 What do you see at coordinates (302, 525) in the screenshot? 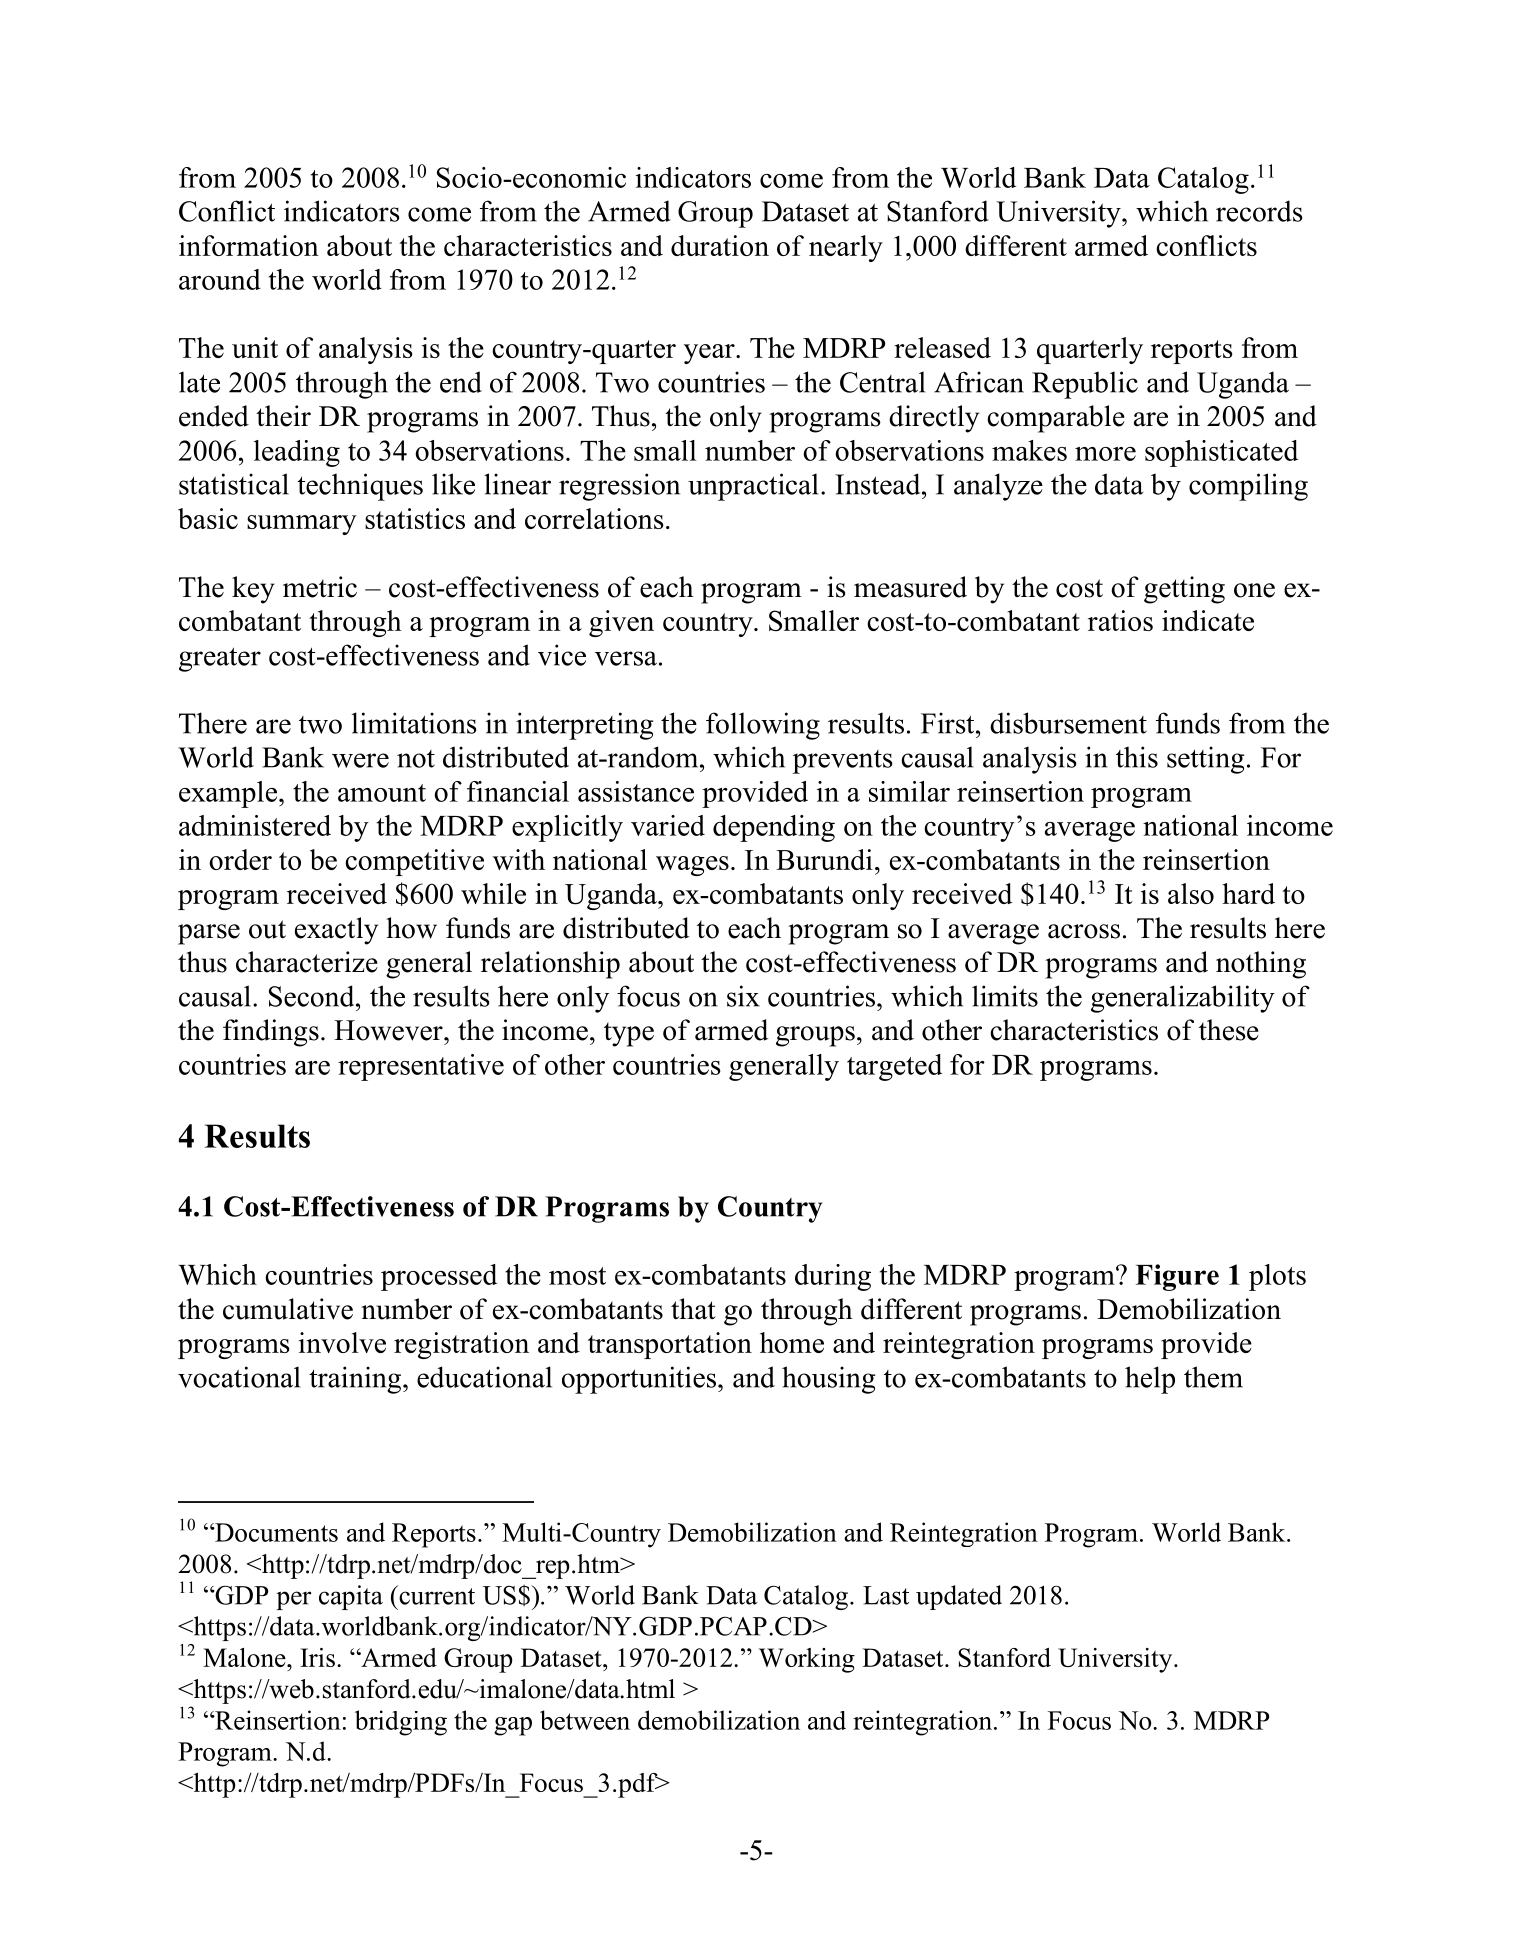
I see `summary` at bounding box center [302, 525].
